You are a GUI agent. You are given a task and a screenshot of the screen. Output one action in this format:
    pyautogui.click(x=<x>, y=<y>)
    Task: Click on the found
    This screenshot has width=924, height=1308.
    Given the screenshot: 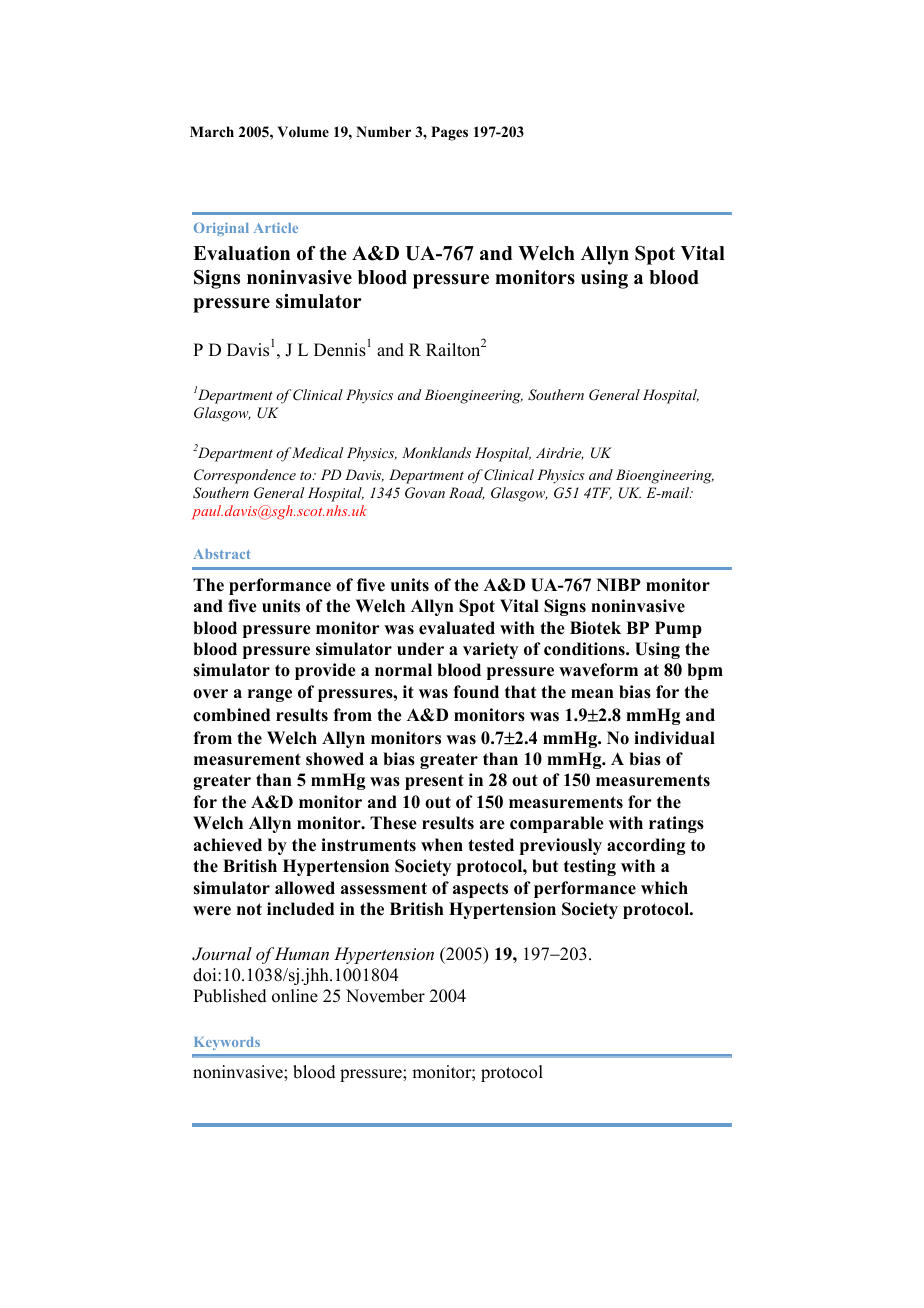 What is the action you would take?
    pyautogui.click(x=476, y=692)
